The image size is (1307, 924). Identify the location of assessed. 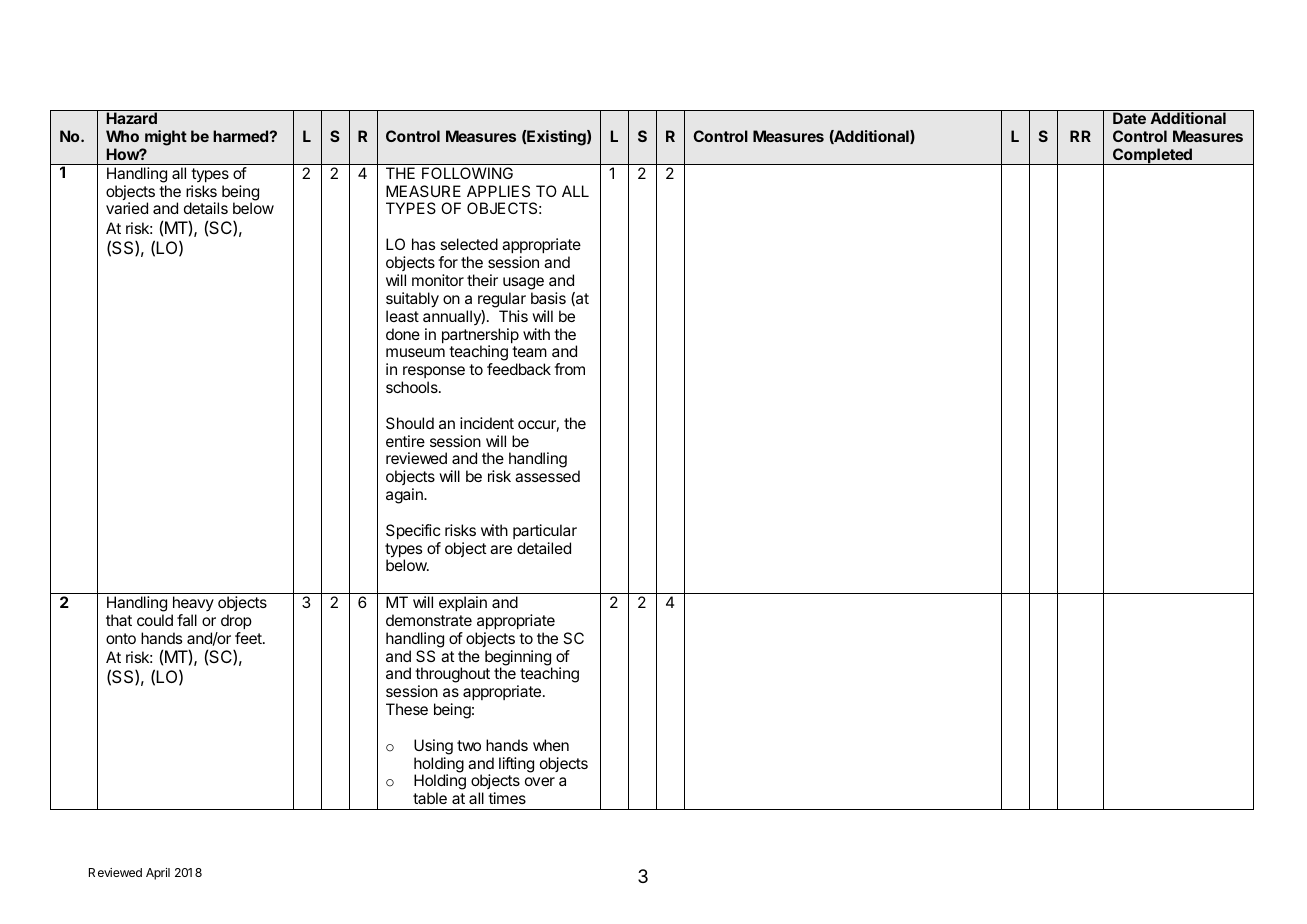
(547, 476).
